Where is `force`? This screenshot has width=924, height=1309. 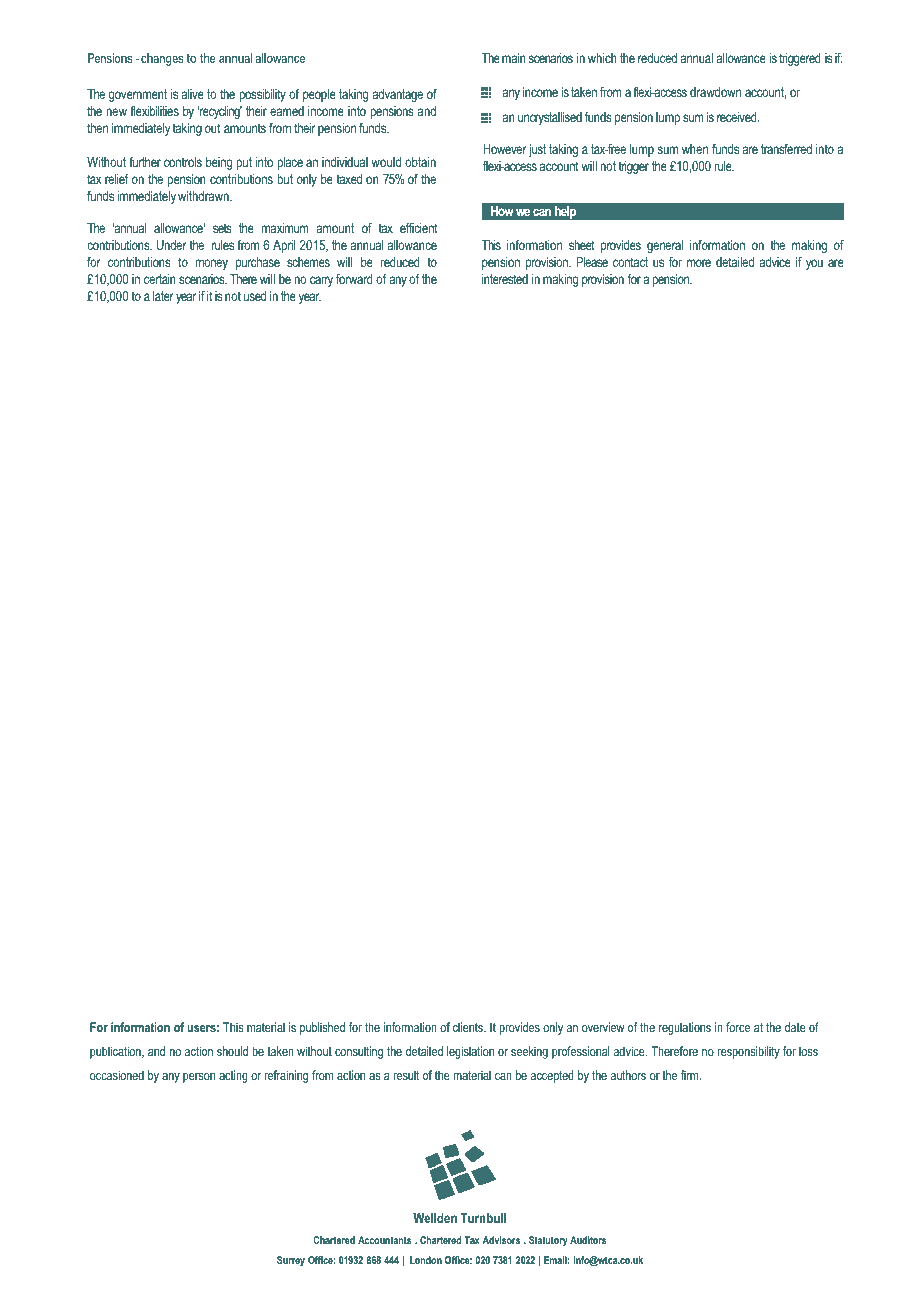
force is located at coordinates (738, 1027).
